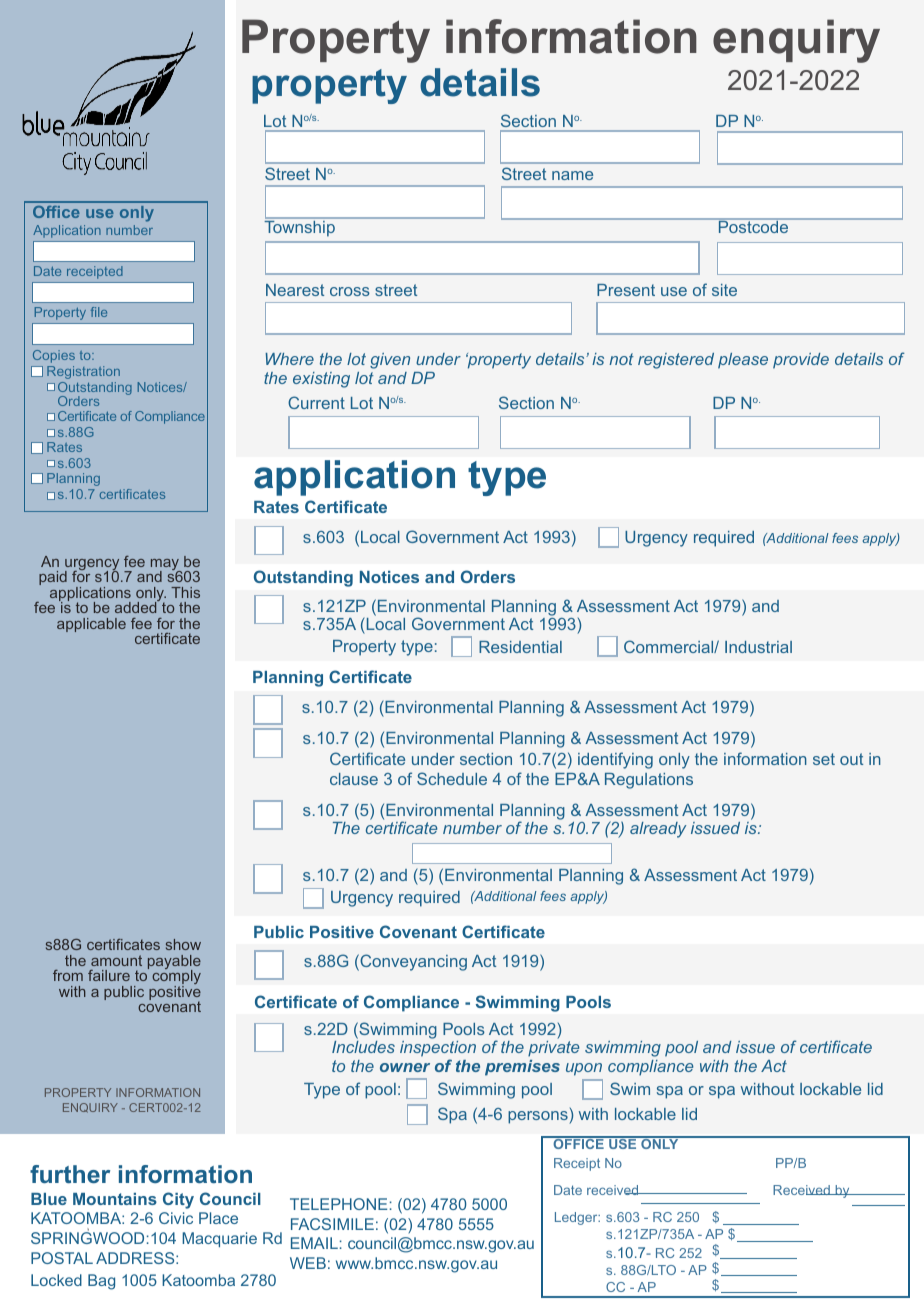  What do you see at coordinates (753, 226) in the screenshot?
I see `Postcode` at bounding box center [753, 226].
